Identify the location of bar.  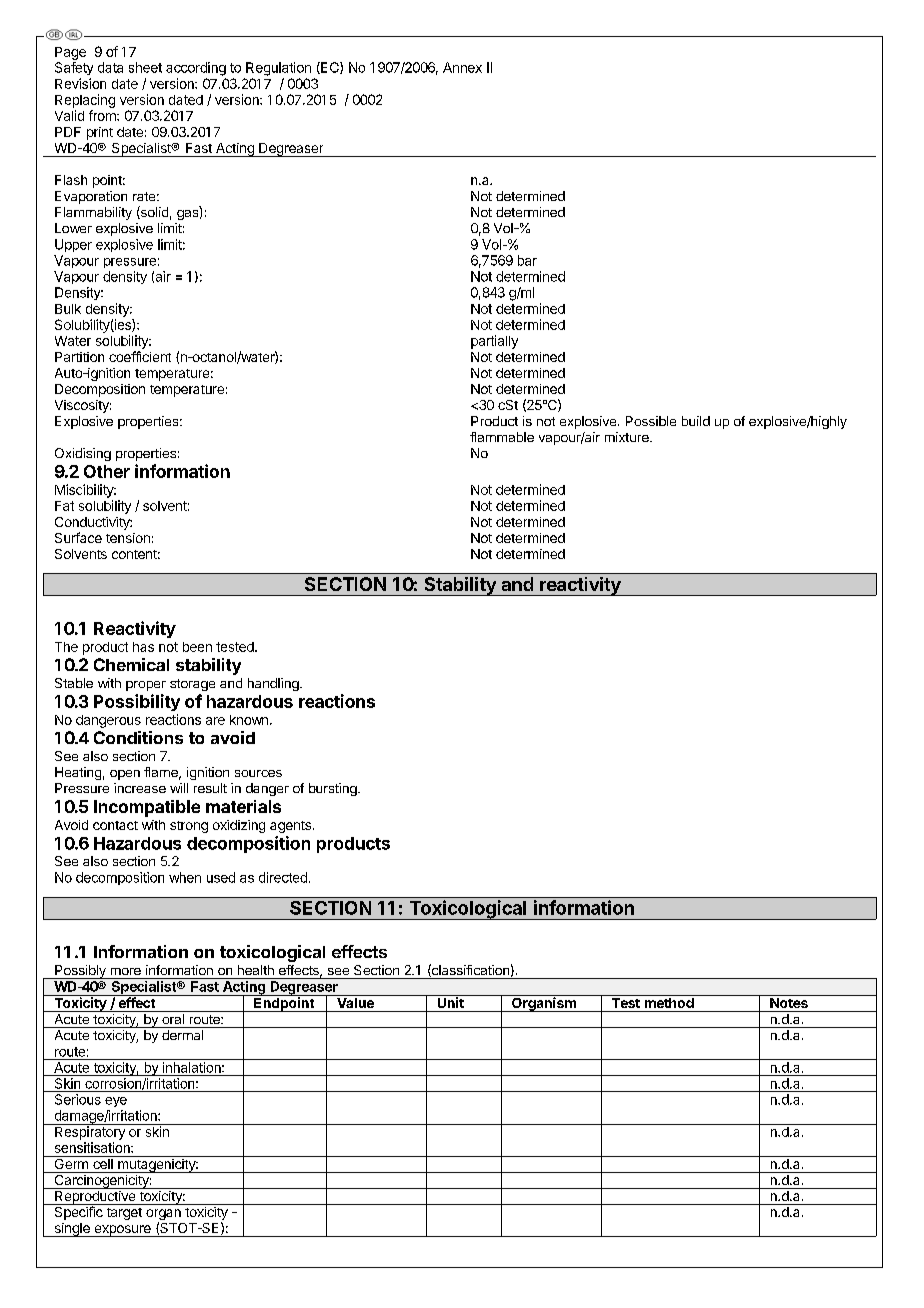
(527, 260).
